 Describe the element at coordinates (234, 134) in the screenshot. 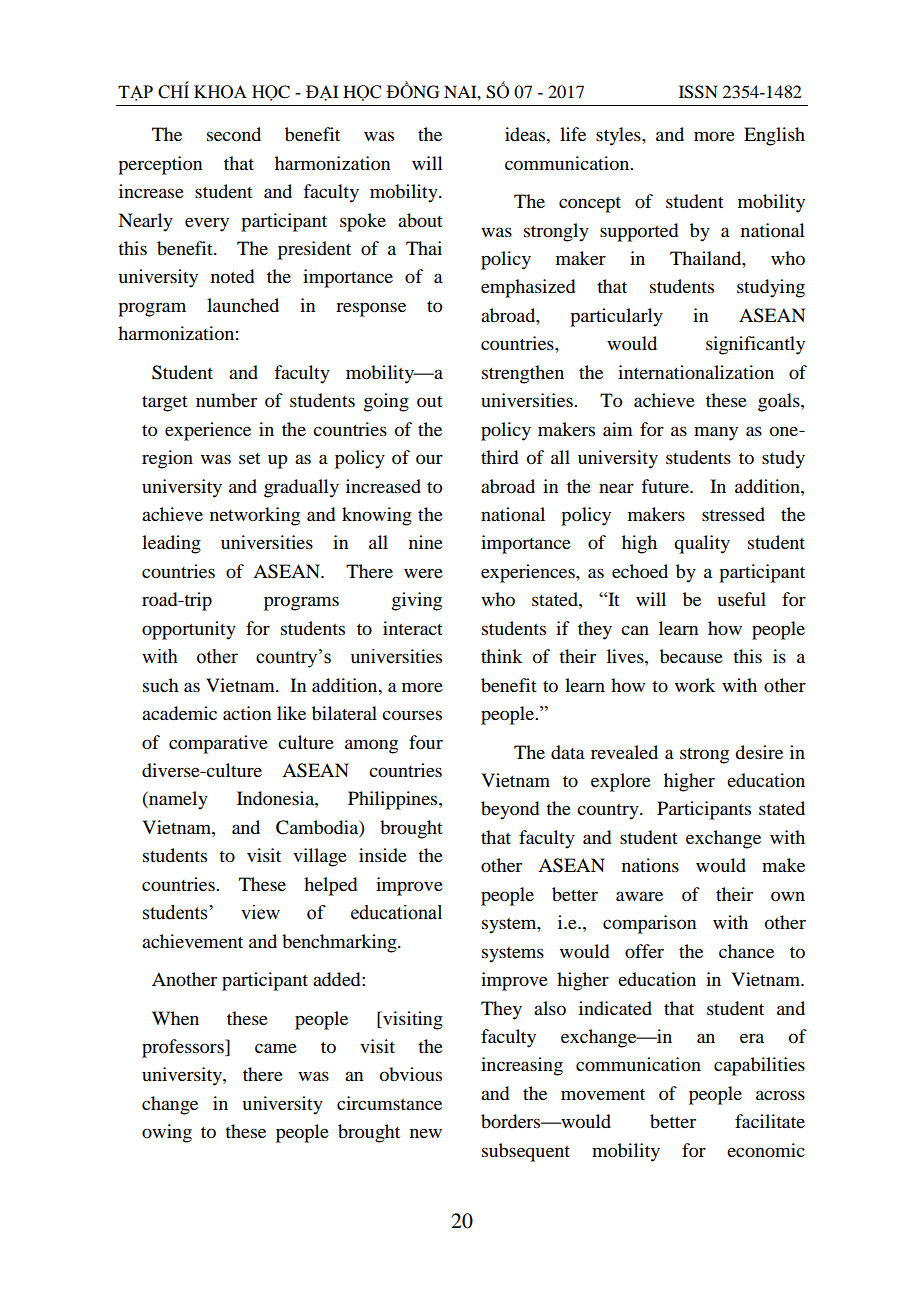

I see `second` at that location.
